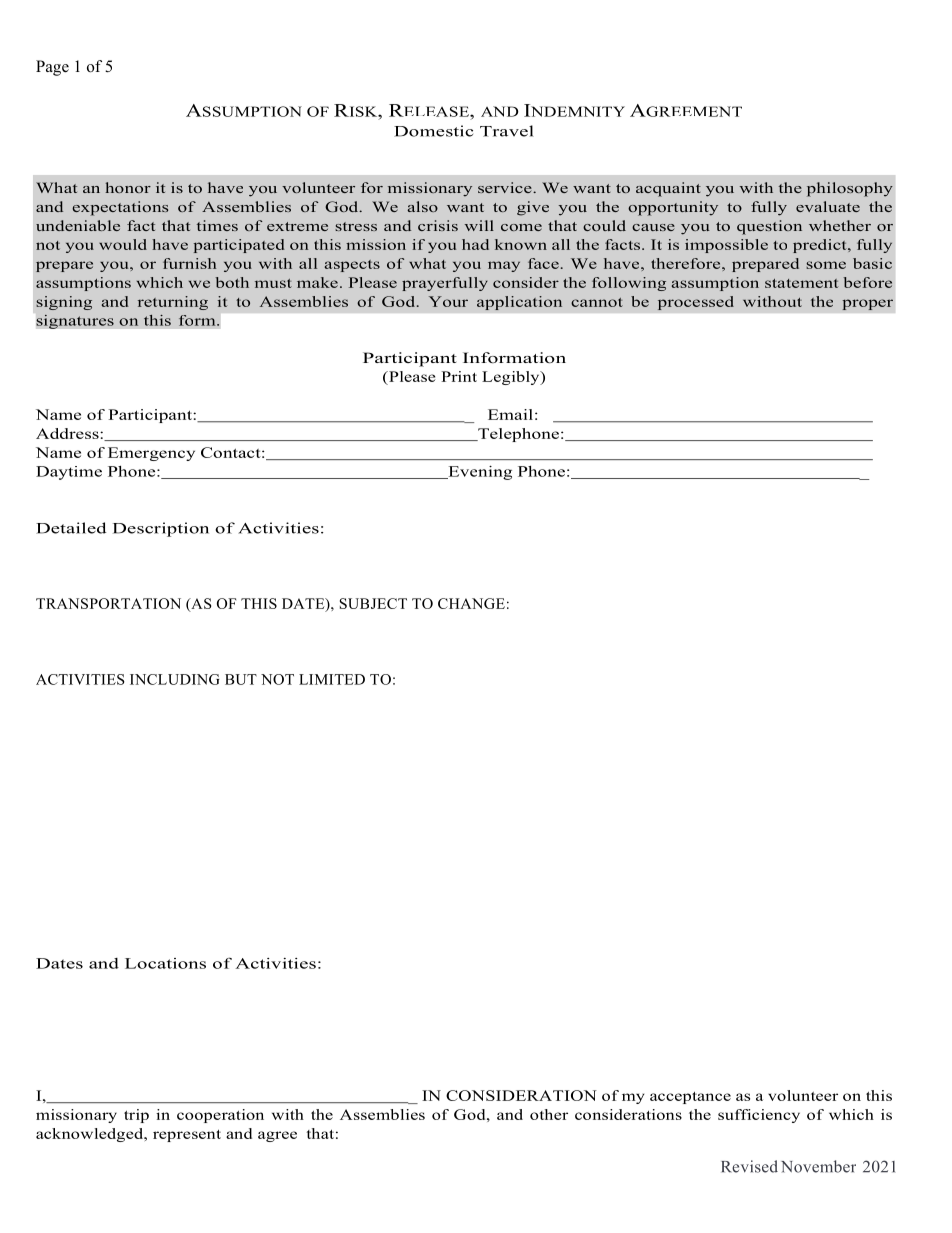  I want to click on INCLUDING, so click(175, 679).
